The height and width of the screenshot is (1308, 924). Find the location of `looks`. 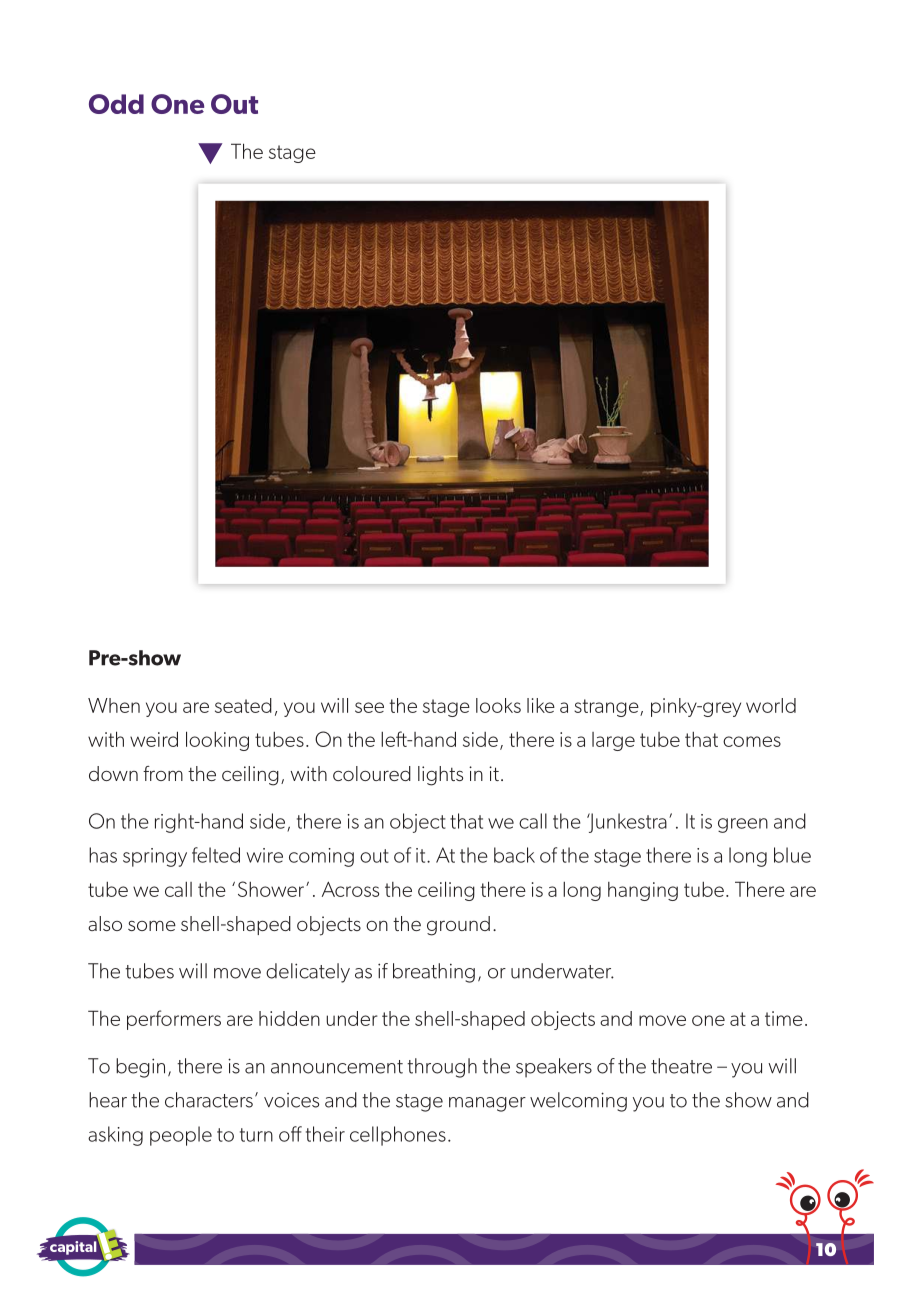

looks is located at coordinates (498, 705).
